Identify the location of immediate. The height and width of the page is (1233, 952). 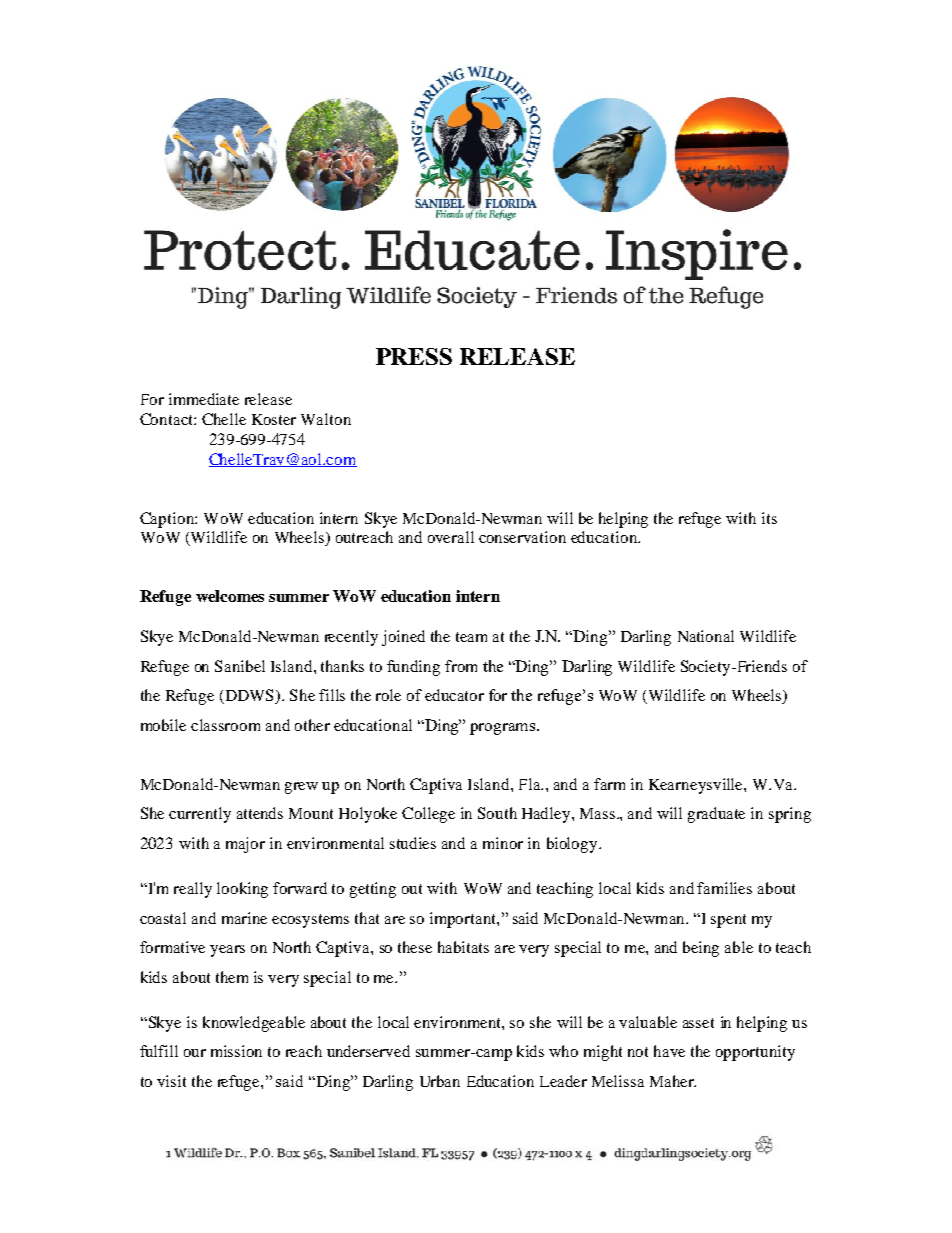
(204, 399).
